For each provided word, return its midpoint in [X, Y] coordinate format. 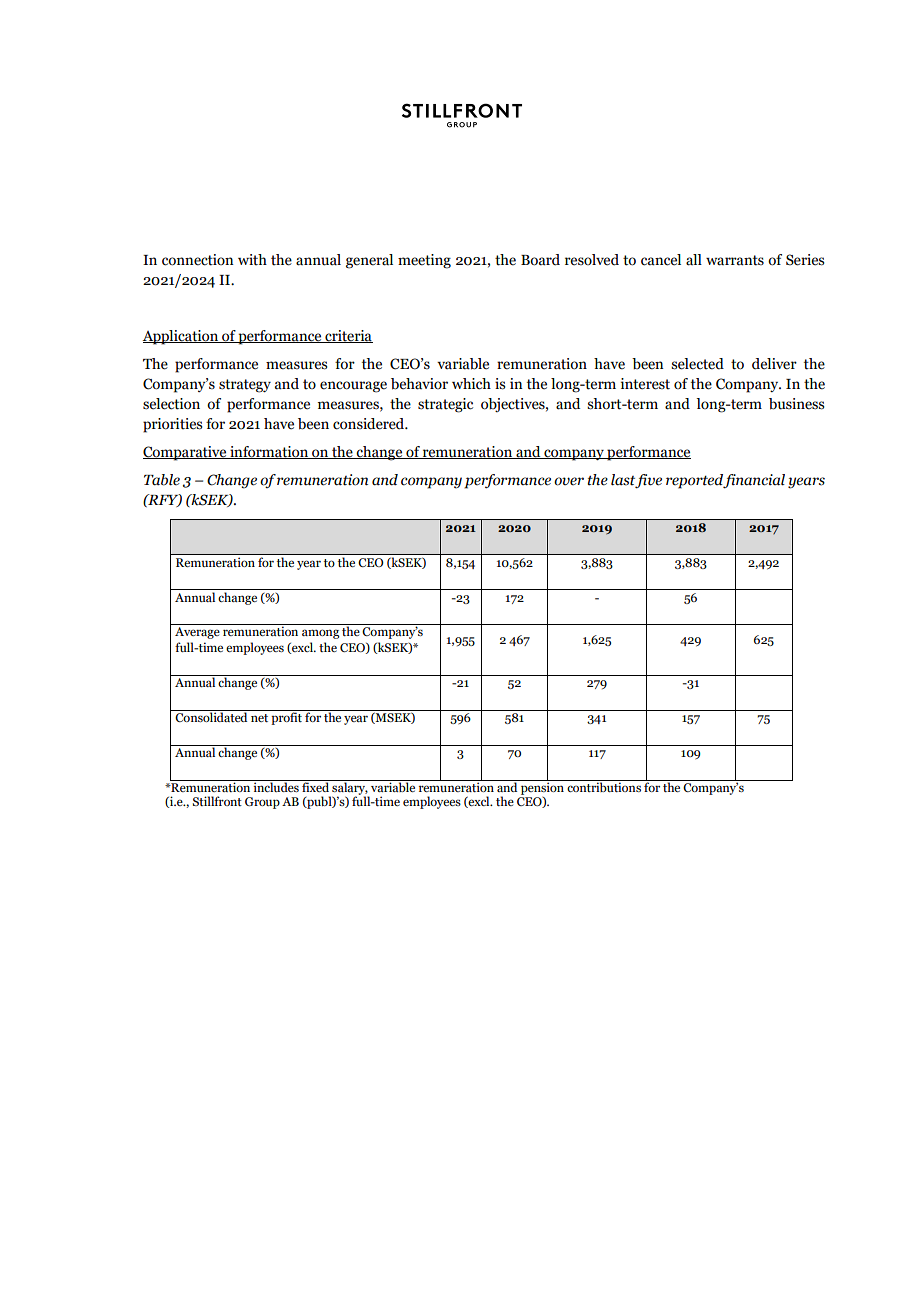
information [269, 452]
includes [276, 786]
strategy [245, 386]
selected [697, 364]
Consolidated [212, 716]
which [471, 384]
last [623, 481]
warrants [735, 260]
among [321, 634]
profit [286, 717]
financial [754, 481]
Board [540, 260]
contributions [604, 786]
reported [695, 481]
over [569, 481]
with [252, 260]
